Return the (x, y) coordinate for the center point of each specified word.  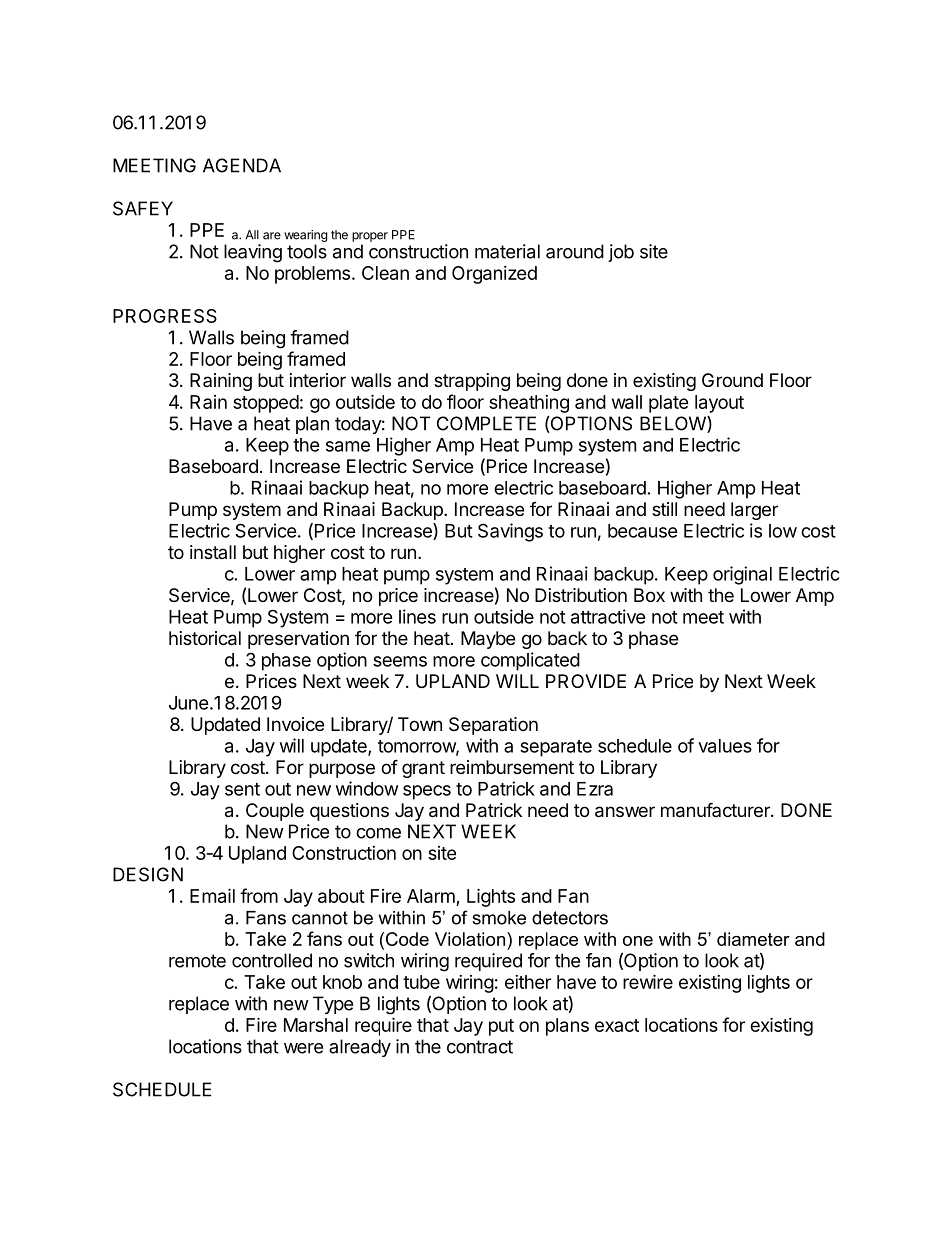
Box (649, 595)
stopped (266, 404)
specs (427, 792)
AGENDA (242, 165)
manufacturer (716, 810)
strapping (472, 382)
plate (669, 404)
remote (197, 961)
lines (417, 616)
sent (242, 789)
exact (617, 1025)
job (621, 253)
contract (480, 1047)
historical (205, 638)
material (507, 251)
